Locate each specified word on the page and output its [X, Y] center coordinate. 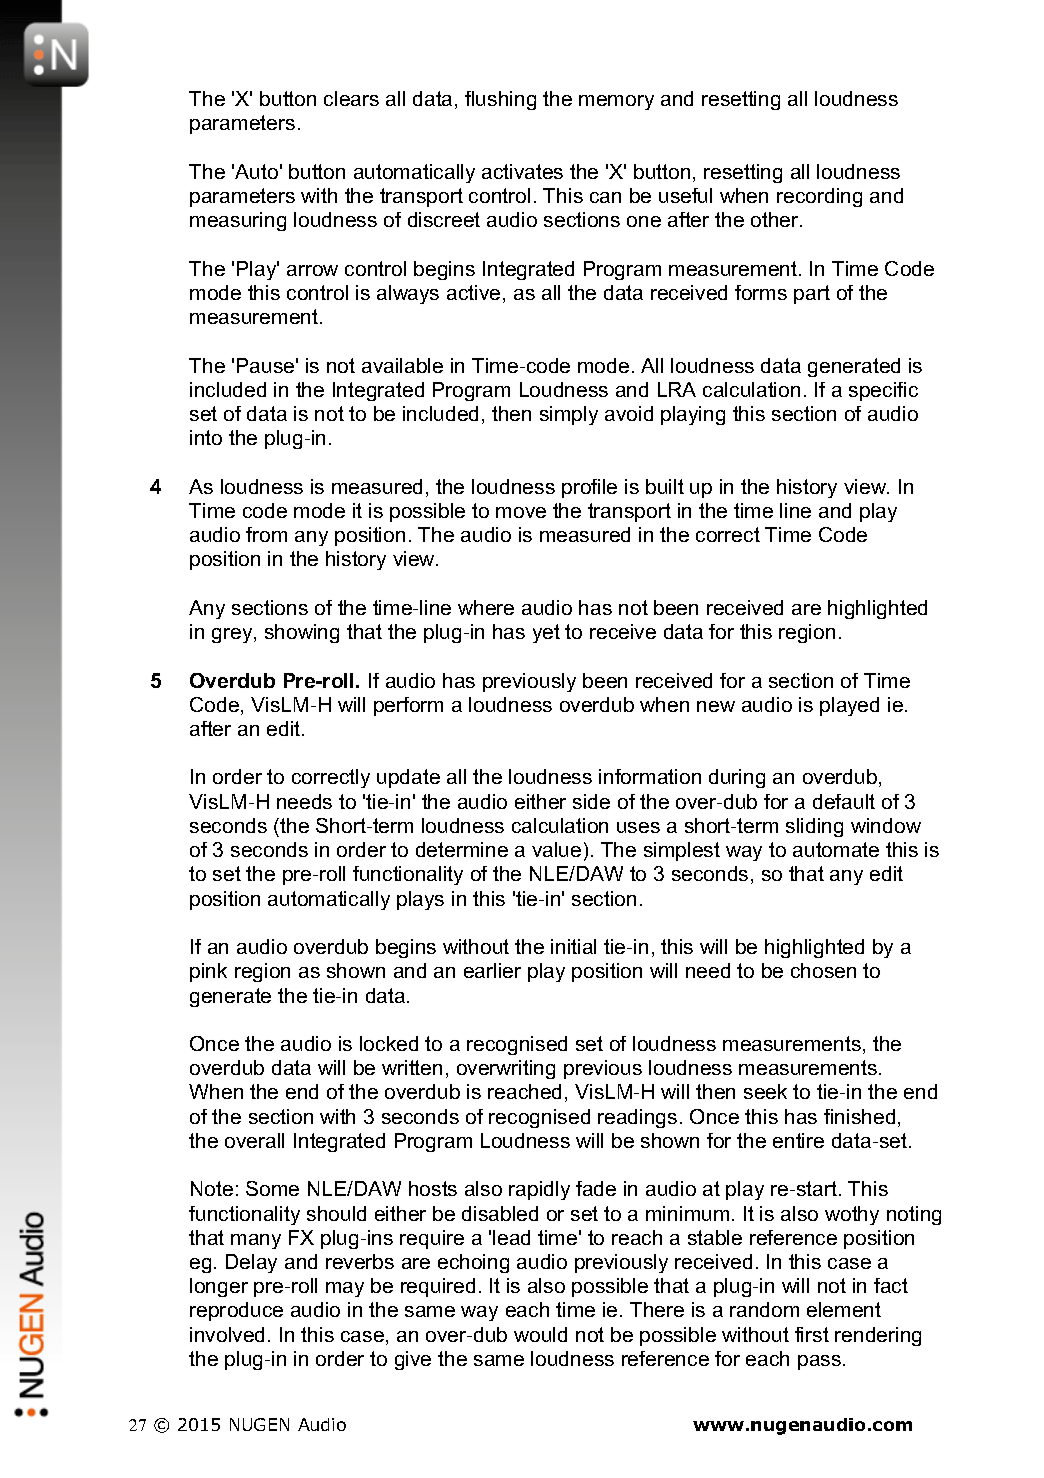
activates [522, 171]
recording [819, 197]
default [844, 801]
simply [569, 415]
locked [389, 1043]
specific [883, 391]
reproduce [236, 1311]
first [812, 1334]
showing [302, 633]
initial [573, 946]
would [540, 1334]
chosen [823, 970]
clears [351, 98]
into [206, 437]
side [591, 801]
